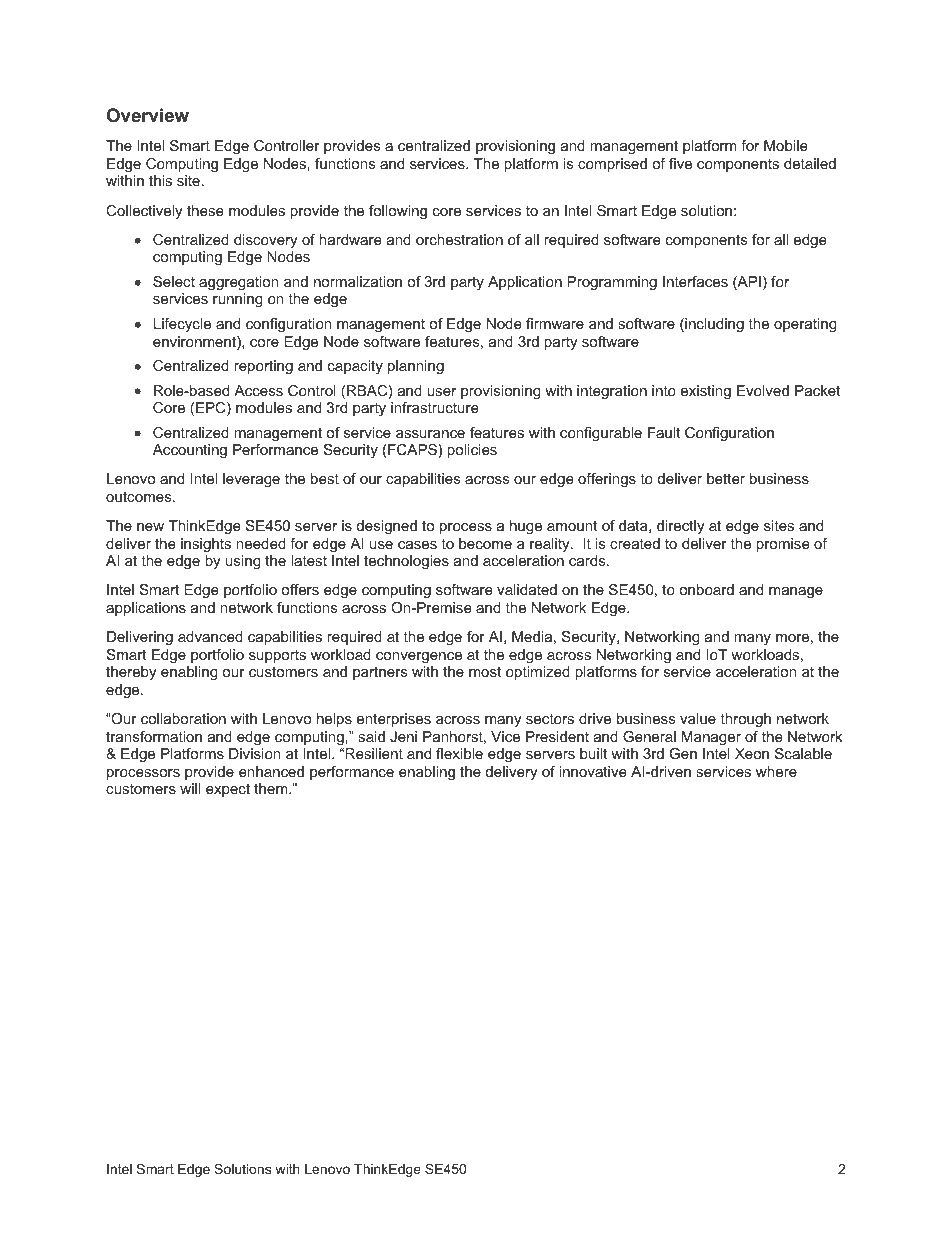 The height and width of the screenshot is (1233, 952). I want to click on Overview, so click(148, 115).
